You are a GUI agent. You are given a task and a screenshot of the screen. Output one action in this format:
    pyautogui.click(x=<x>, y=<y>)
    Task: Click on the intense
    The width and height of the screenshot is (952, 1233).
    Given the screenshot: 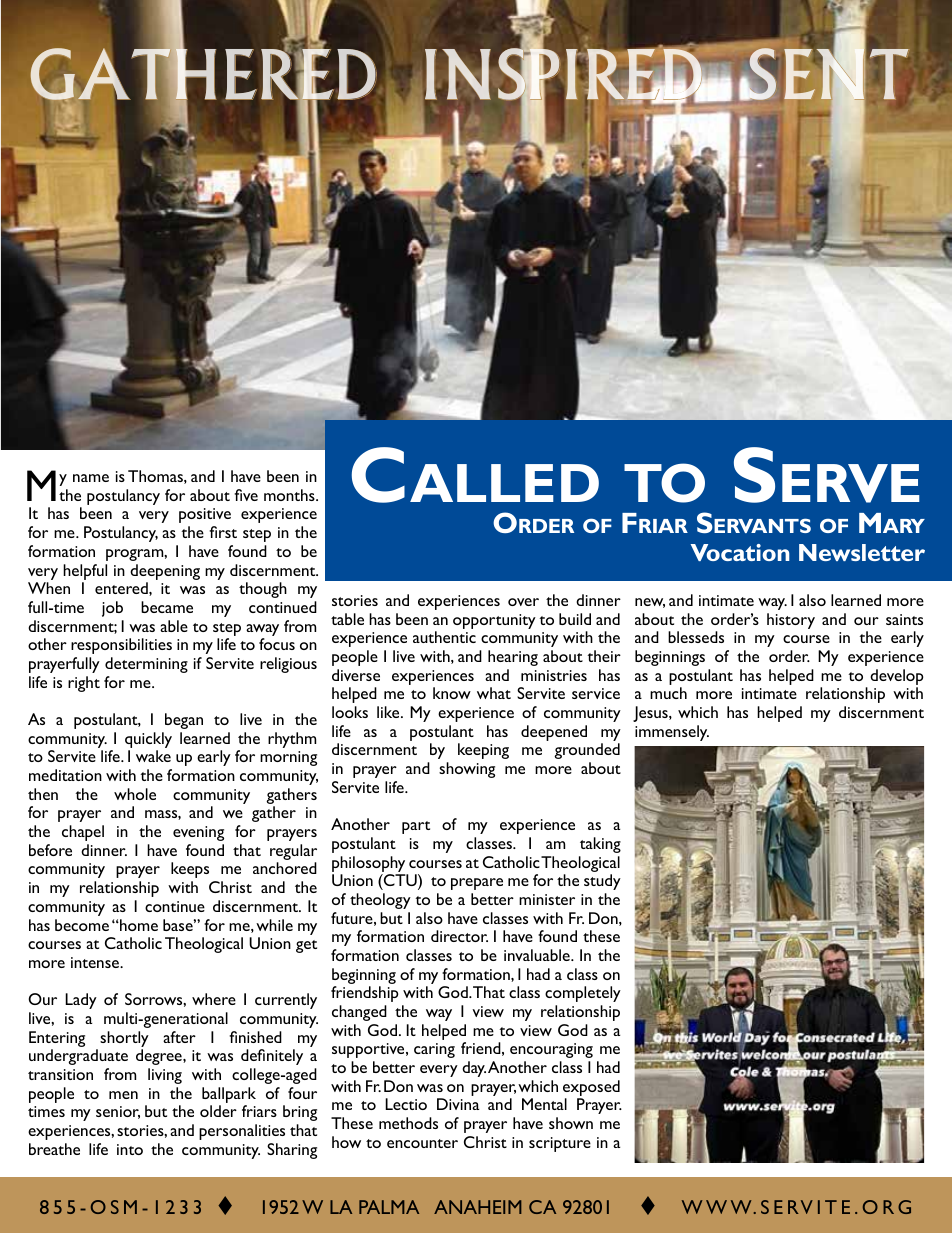 What is the action you would take?
    pyautogui.click(x=96, y=962)
